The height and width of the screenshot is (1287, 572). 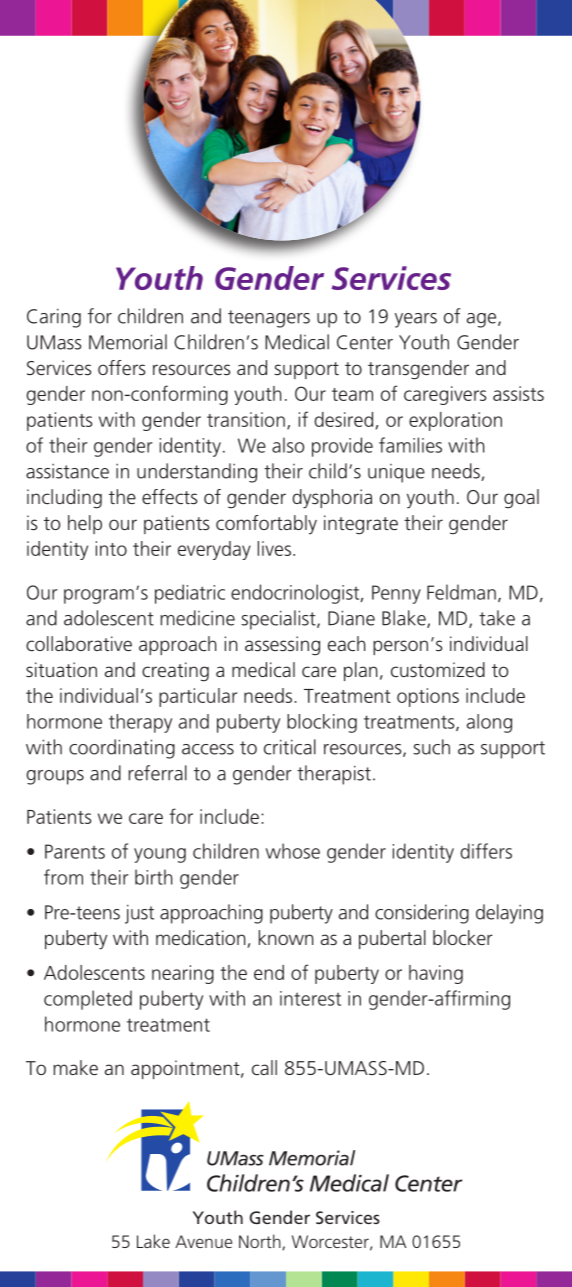 I want to click on Memorial, so click(x=128, y=342).
